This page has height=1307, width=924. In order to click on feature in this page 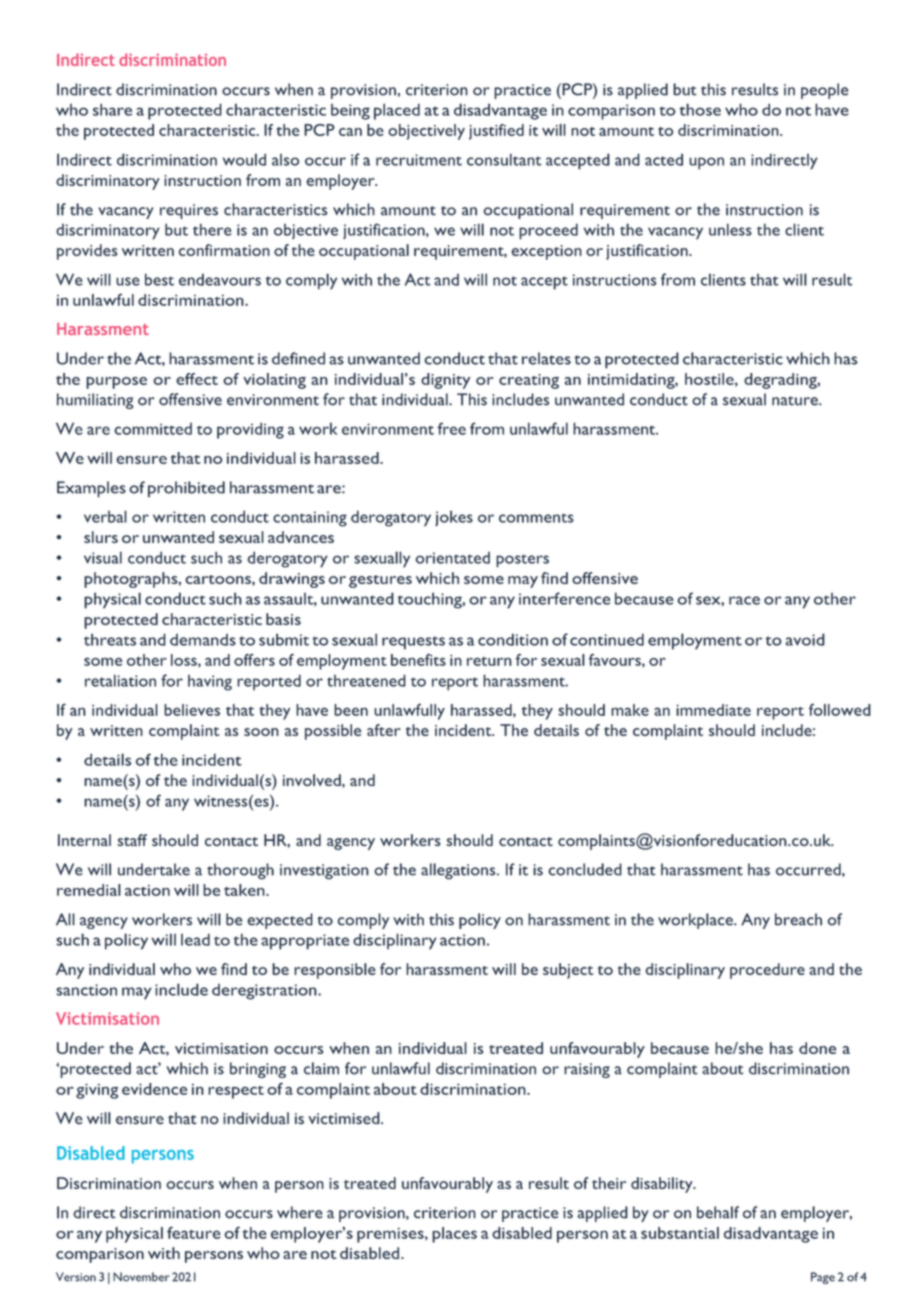, I will do `click(194, 1232)`.
